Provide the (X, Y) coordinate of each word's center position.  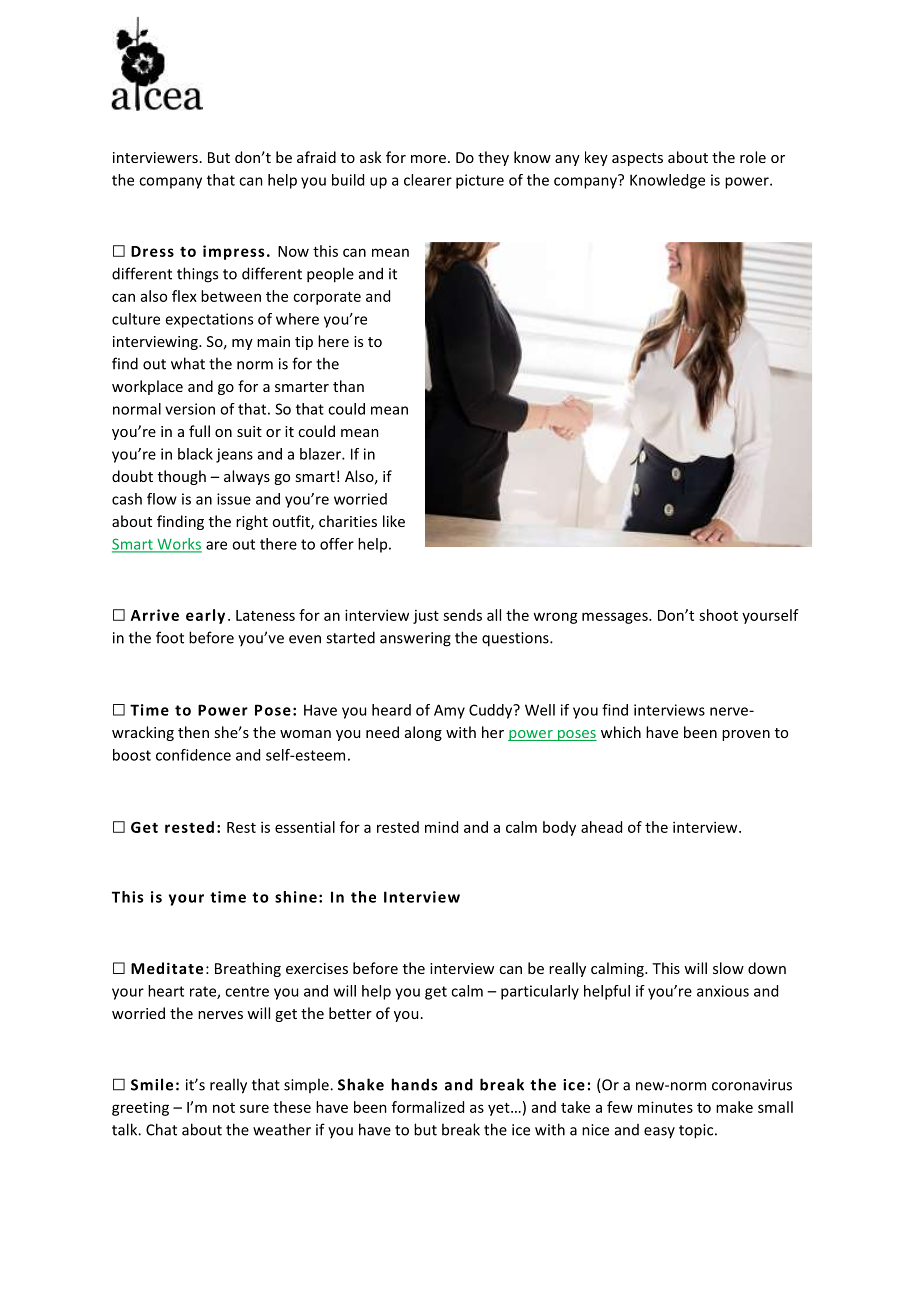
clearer (428, 180)
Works (178, 545)
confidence (193, 755)
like (394, 521)
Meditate (167, 968)
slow (728, 968)
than (348, 386)
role (753, 157)
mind (441, 827)
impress (234, 252)
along (423, 733)
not (224, 1108)
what (188, 363)
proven (746, 735)
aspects (637, 159)
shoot (718, 615)
